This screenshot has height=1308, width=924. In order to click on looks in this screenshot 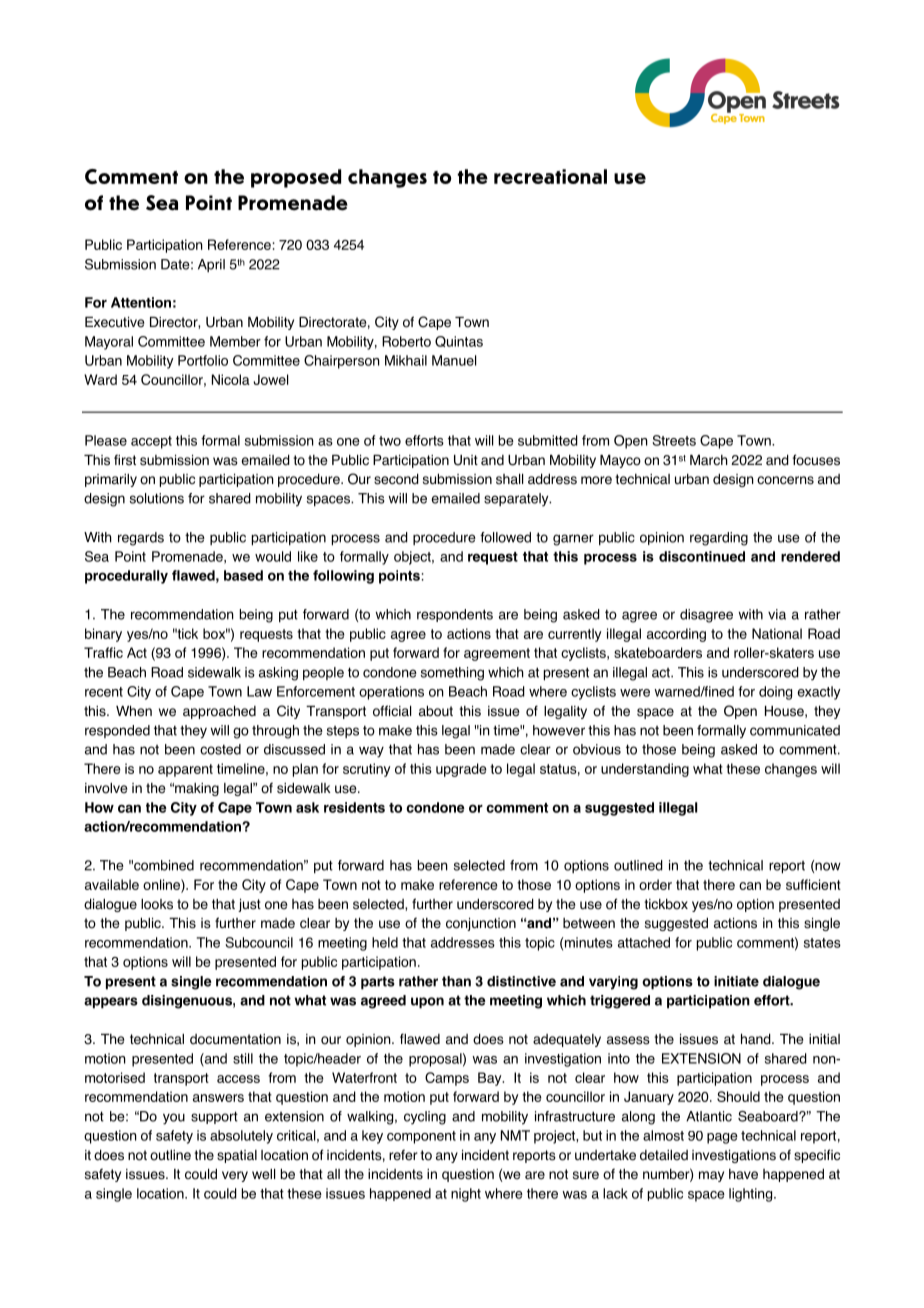, I will do `click(157, 904)`.
